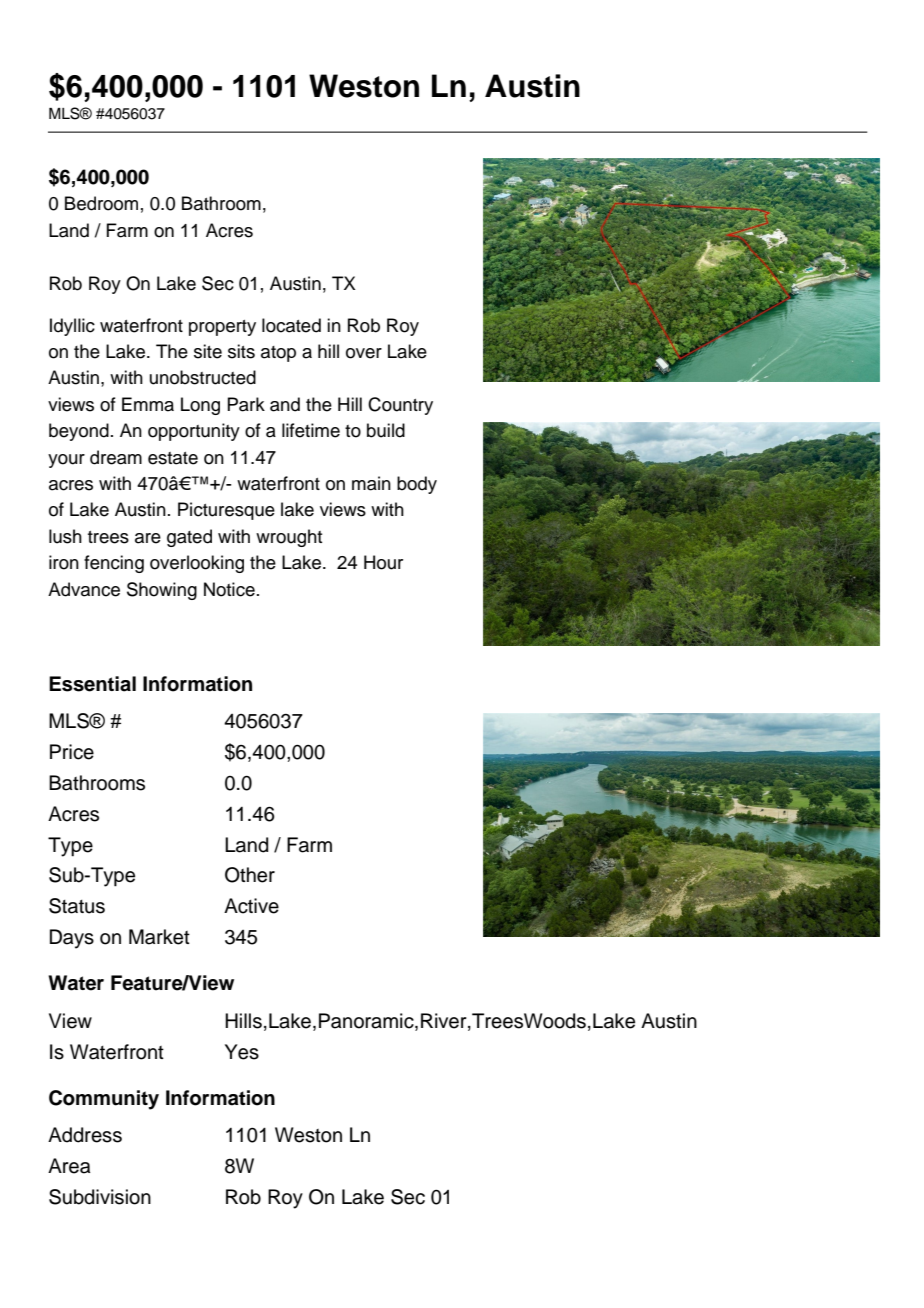 The image size is (924, 1308). What do you see at coordinates (383, 562) in the page?
I see `Hour` at bounding box center [383, 562].
